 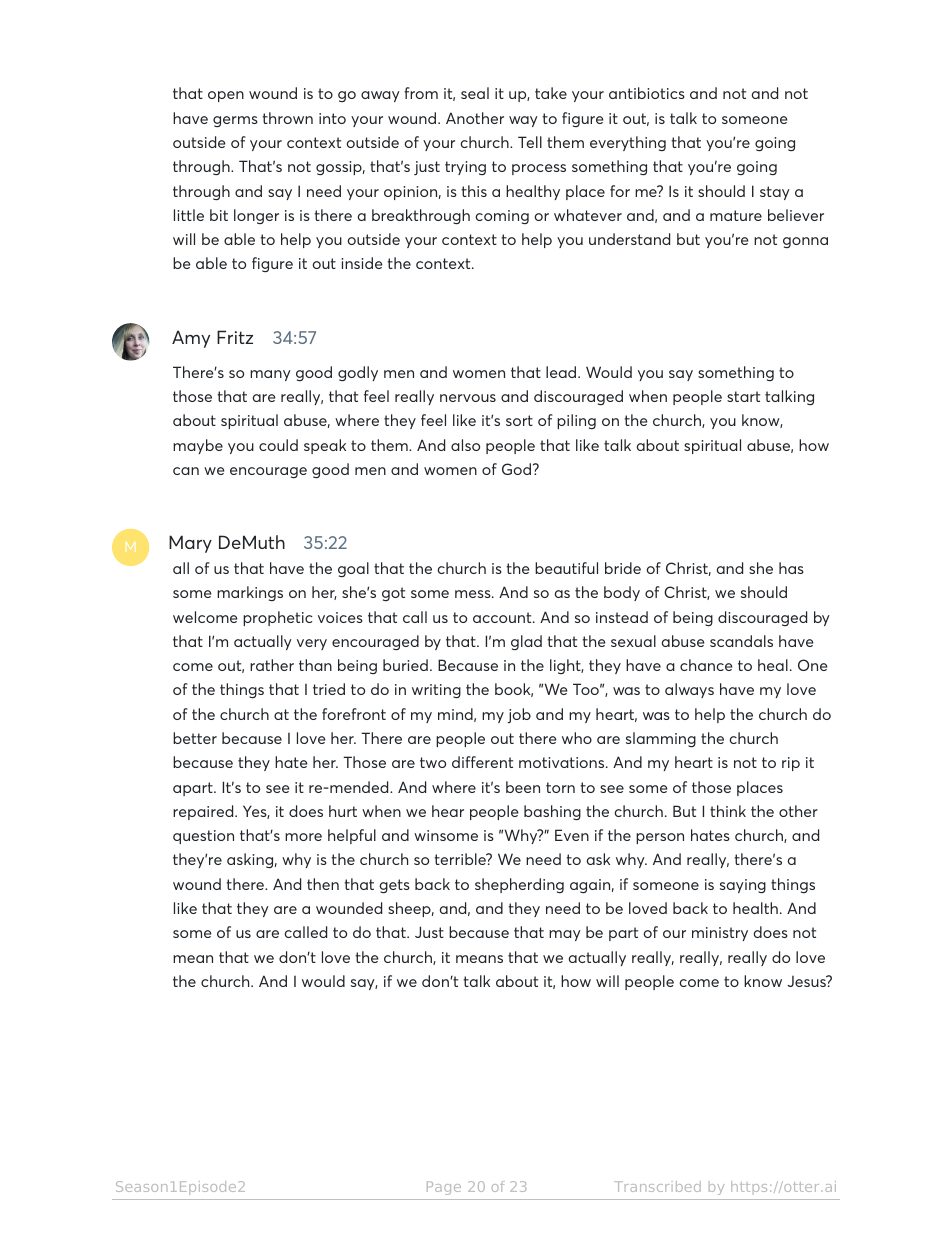 I want to click on many, so click(x=270, y=375).
